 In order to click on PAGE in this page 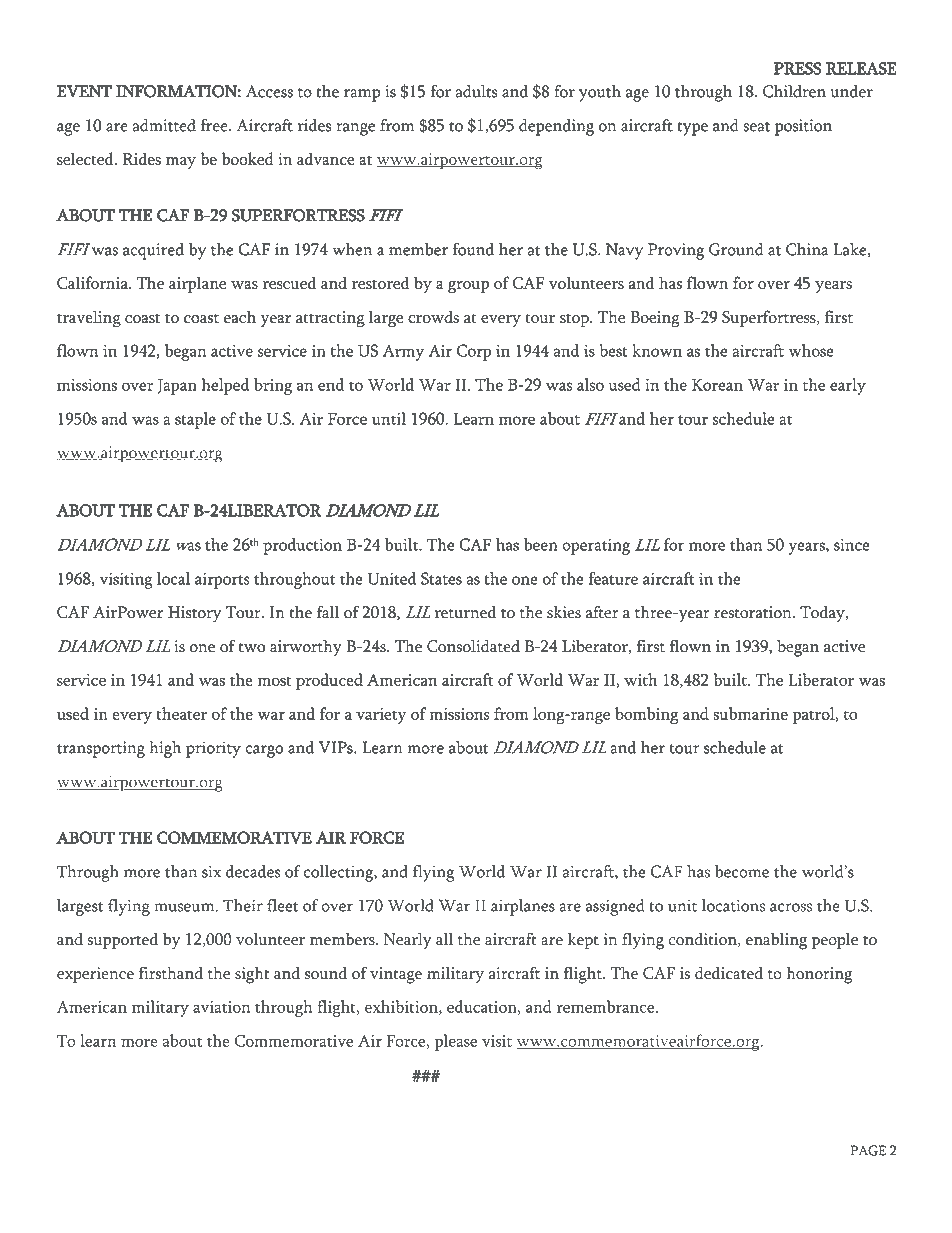, I will do `click(868, 1150)`.
